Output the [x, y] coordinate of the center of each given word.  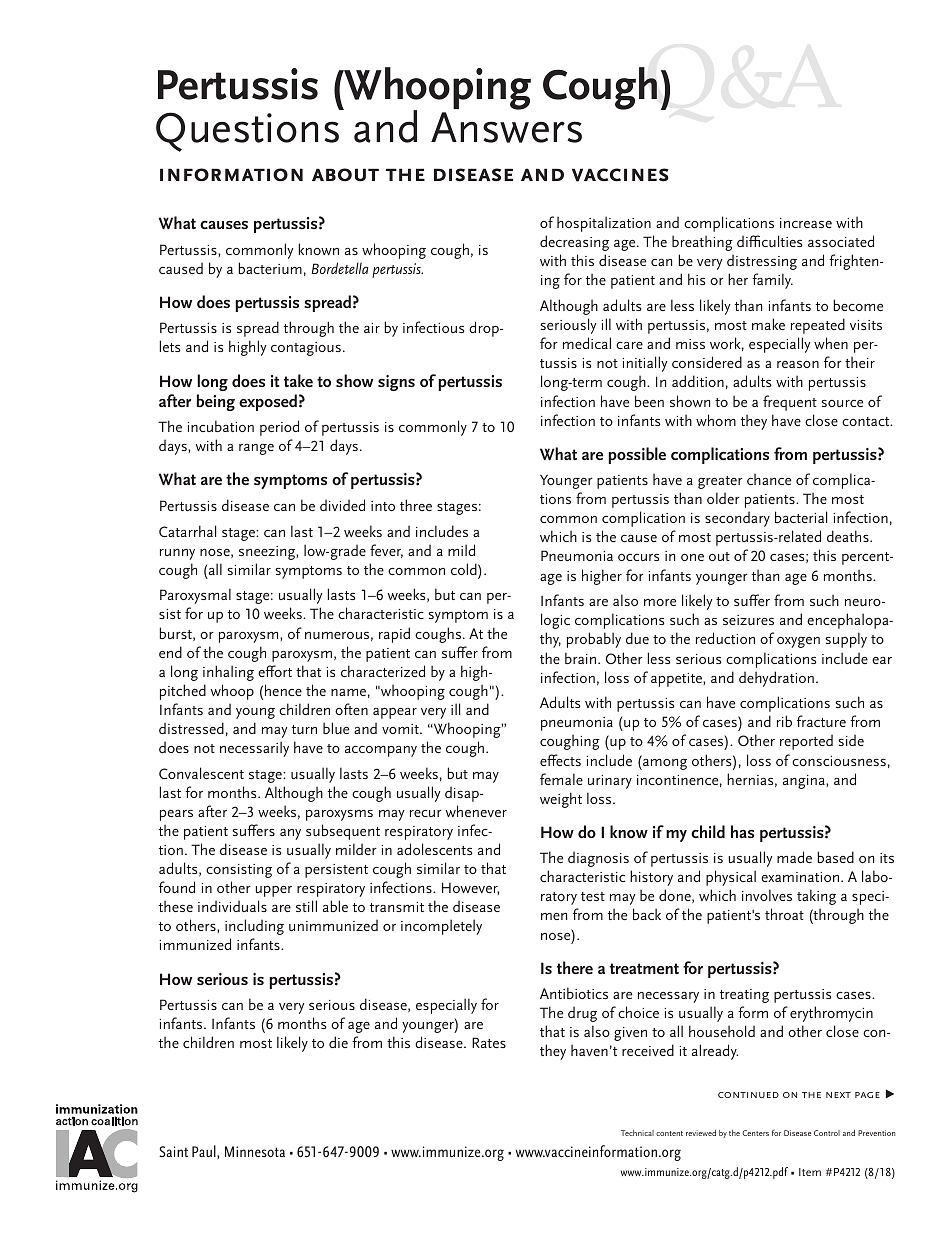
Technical [637, 1133]
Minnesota [255, 1151]
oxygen [798, 642]
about [345, 175]
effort [275, 671]
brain [580, 658]
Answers [506, 127]
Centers [755, 1133]
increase [806, 223]
